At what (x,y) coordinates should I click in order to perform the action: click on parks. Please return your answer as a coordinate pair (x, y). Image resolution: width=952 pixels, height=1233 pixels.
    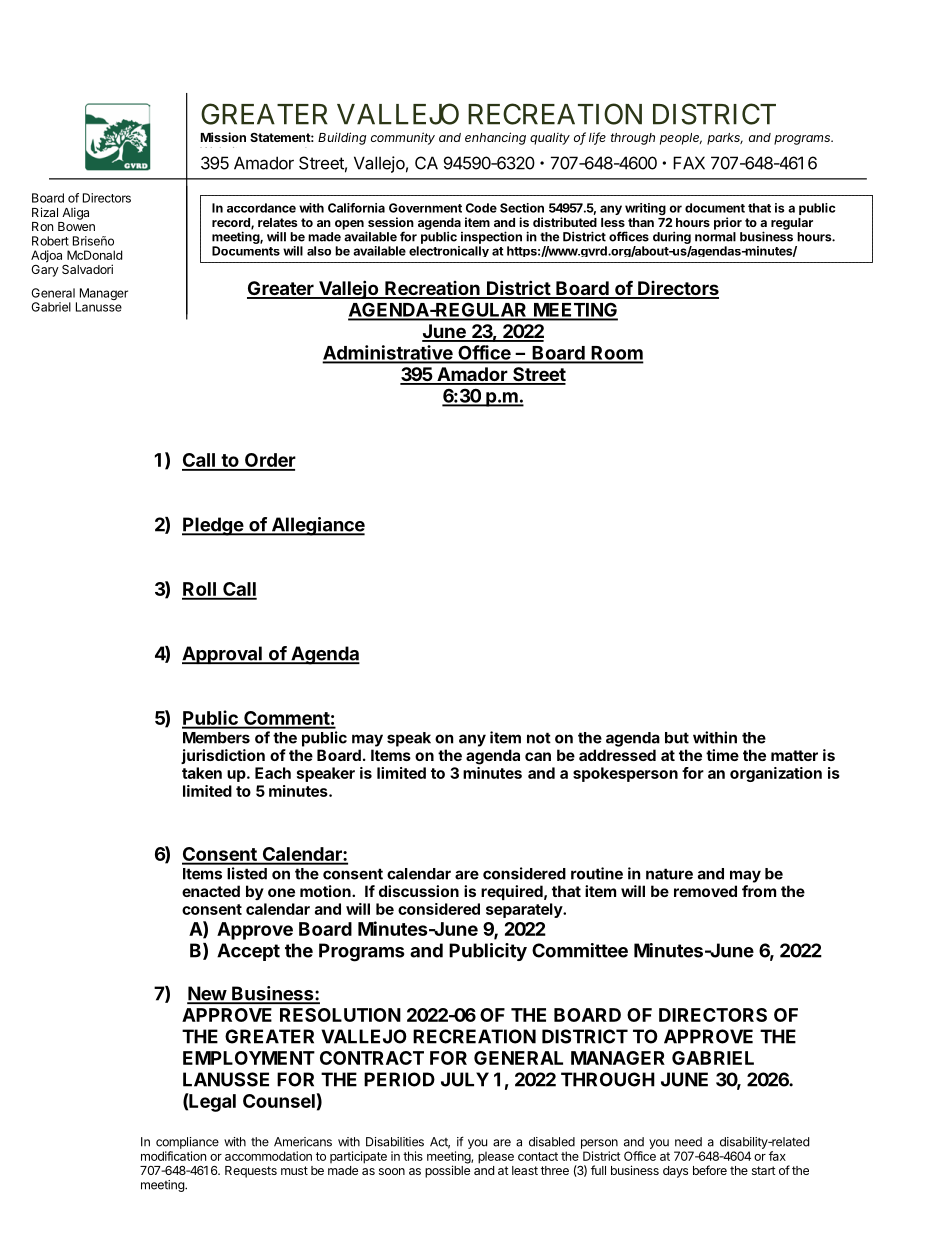
    Looking at the image, I should click on (725, 139).
